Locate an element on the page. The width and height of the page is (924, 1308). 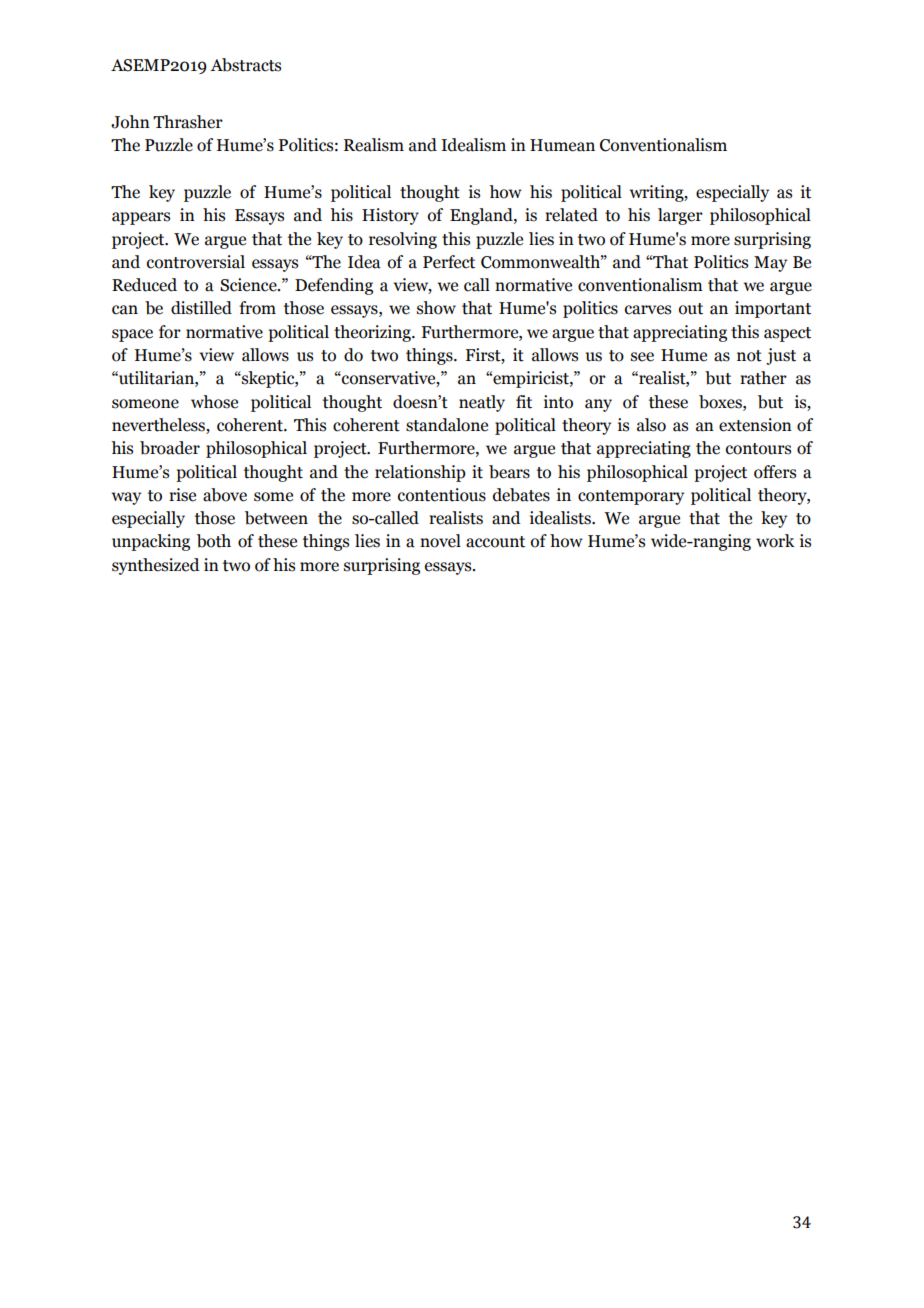
both is located at coordinates (214, 541).
